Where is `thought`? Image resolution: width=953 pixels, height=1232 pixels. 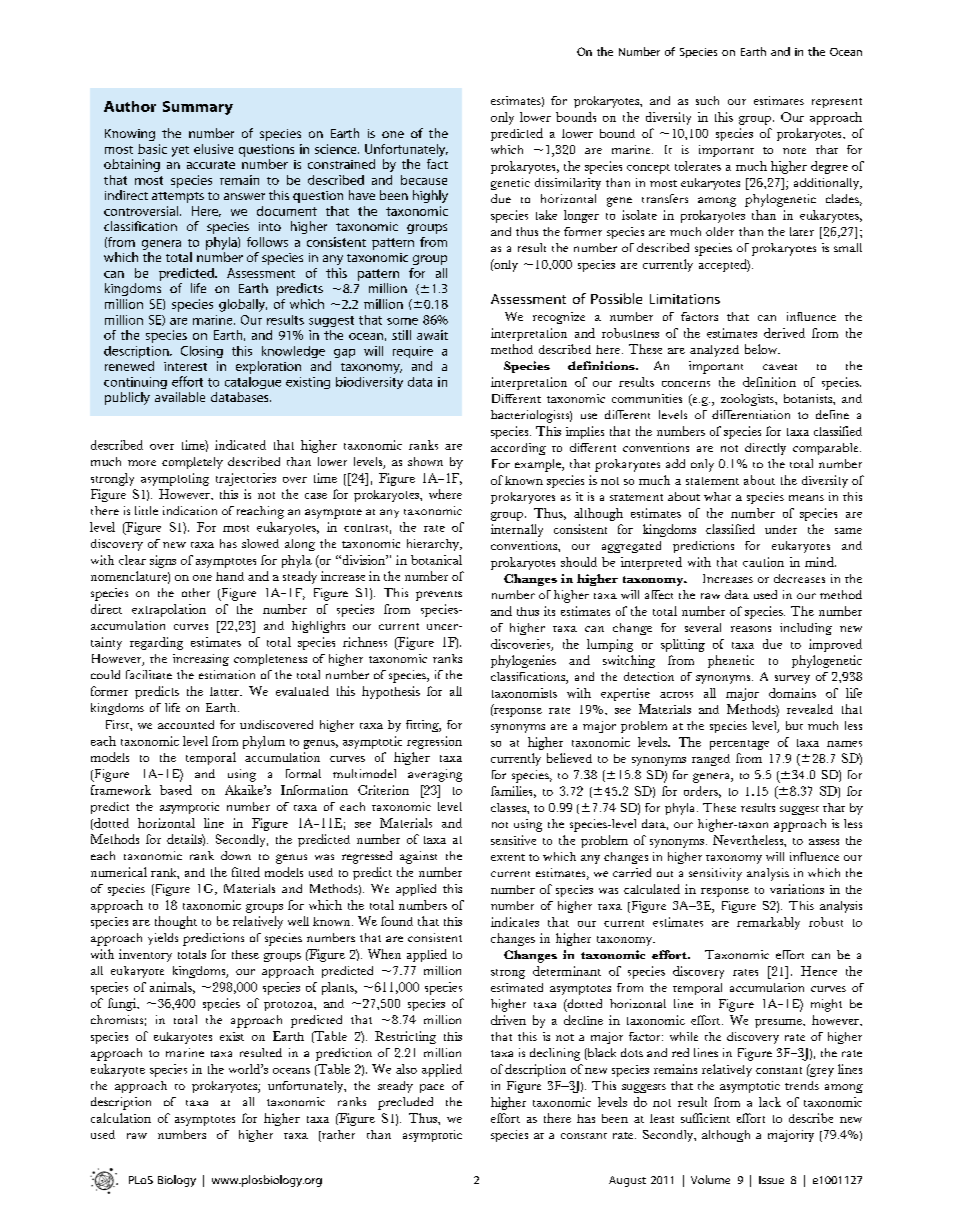
thought is located at coordinates (176, 922).
